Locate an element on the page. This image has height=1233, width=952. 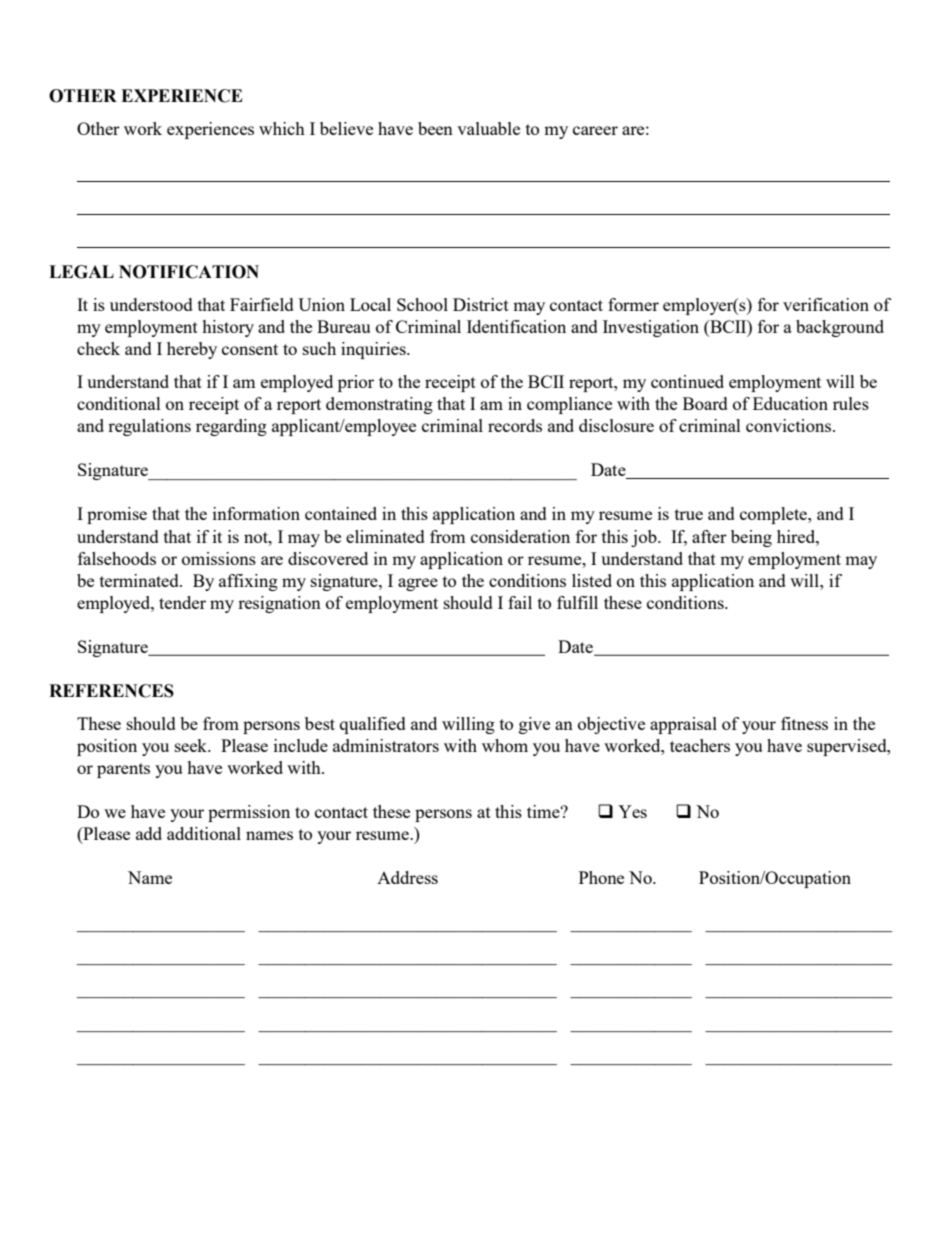
promise is located at coordinates (117, 515).
